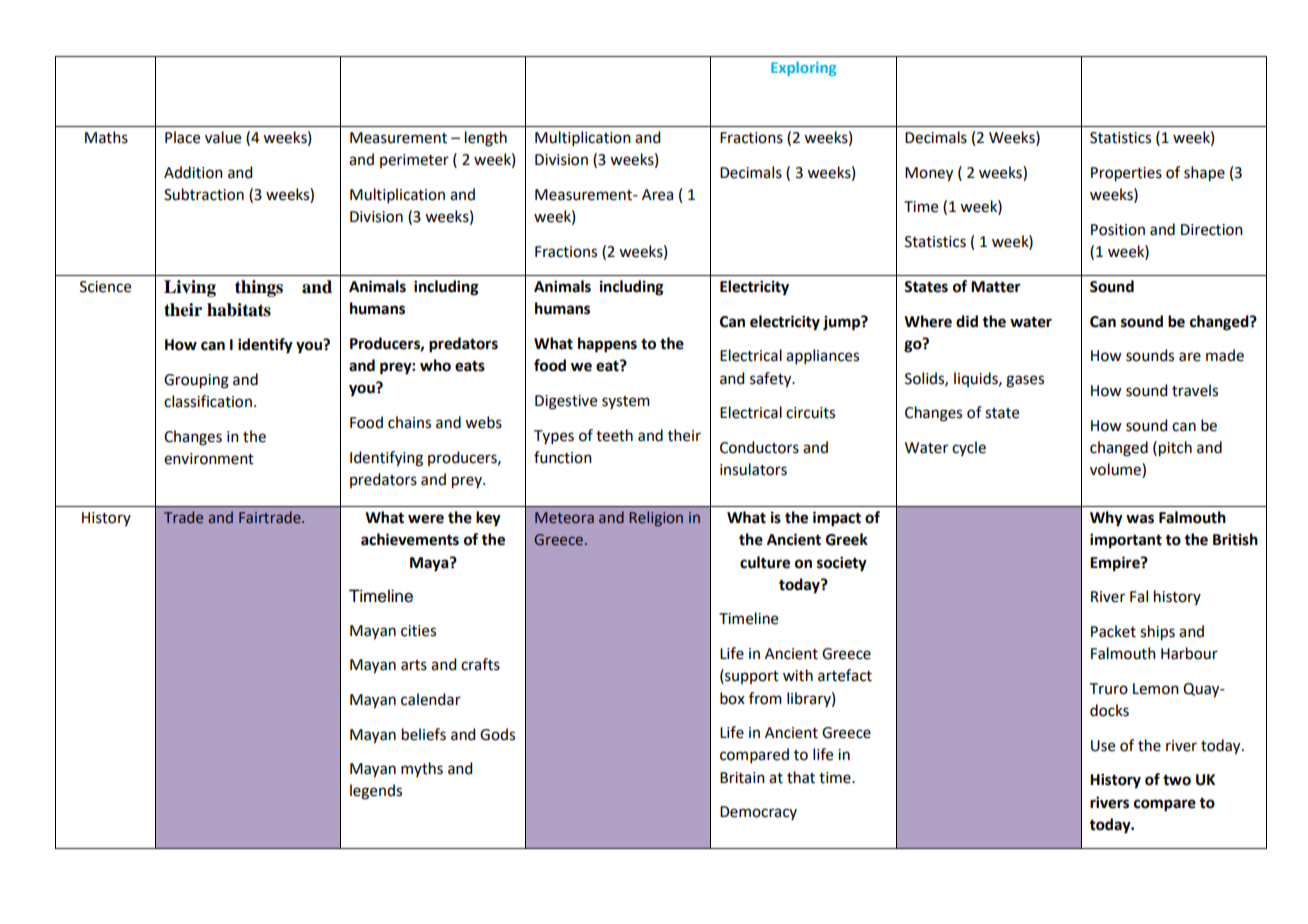 Image resolution: width=1308 pixels, height=924 pixels. What do you see at coordinates (223, 137) in the screenshot?
I see `value` at bounding box center [223, 137].
